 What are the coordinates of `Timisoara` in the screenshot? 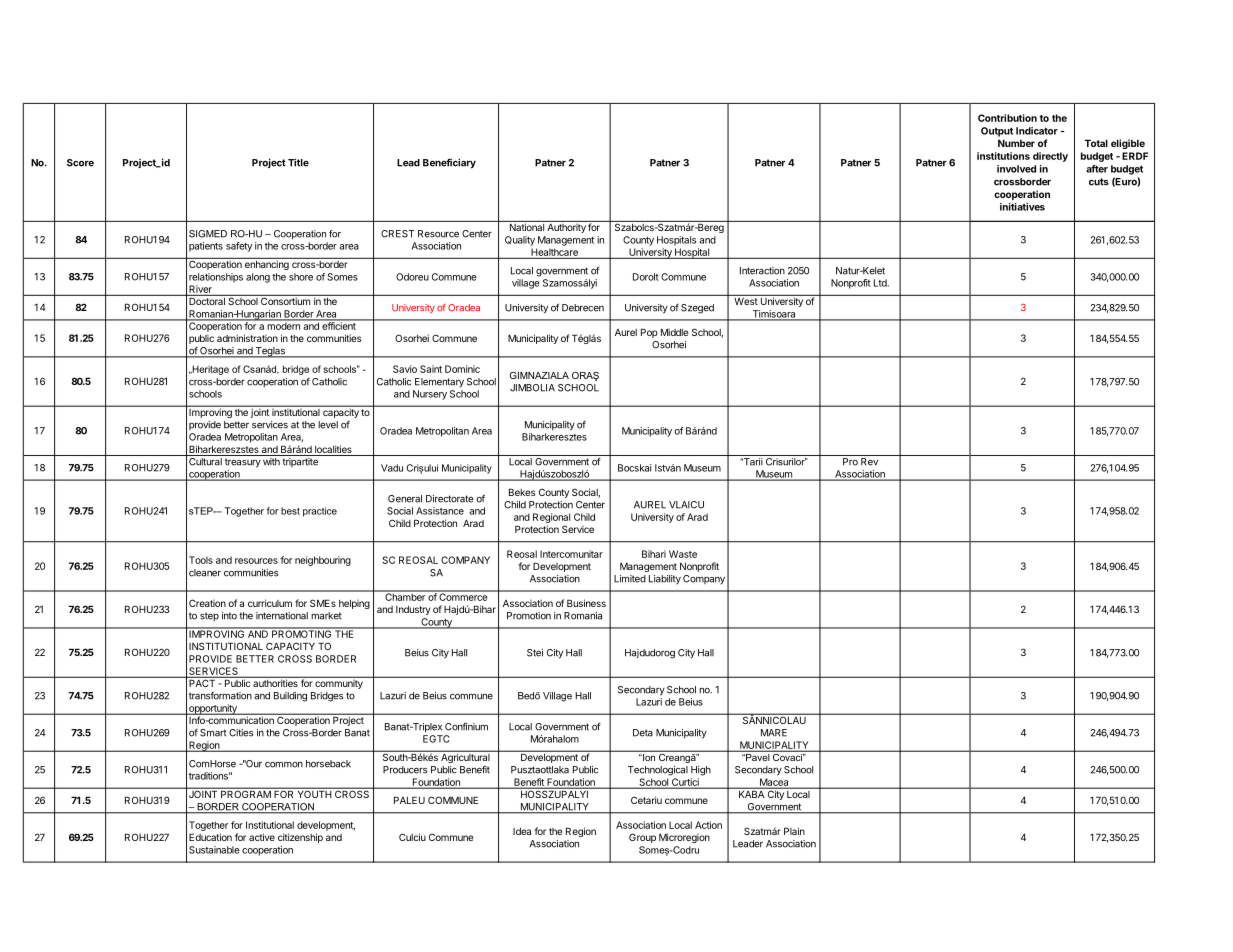 It's located at (774, 315).
